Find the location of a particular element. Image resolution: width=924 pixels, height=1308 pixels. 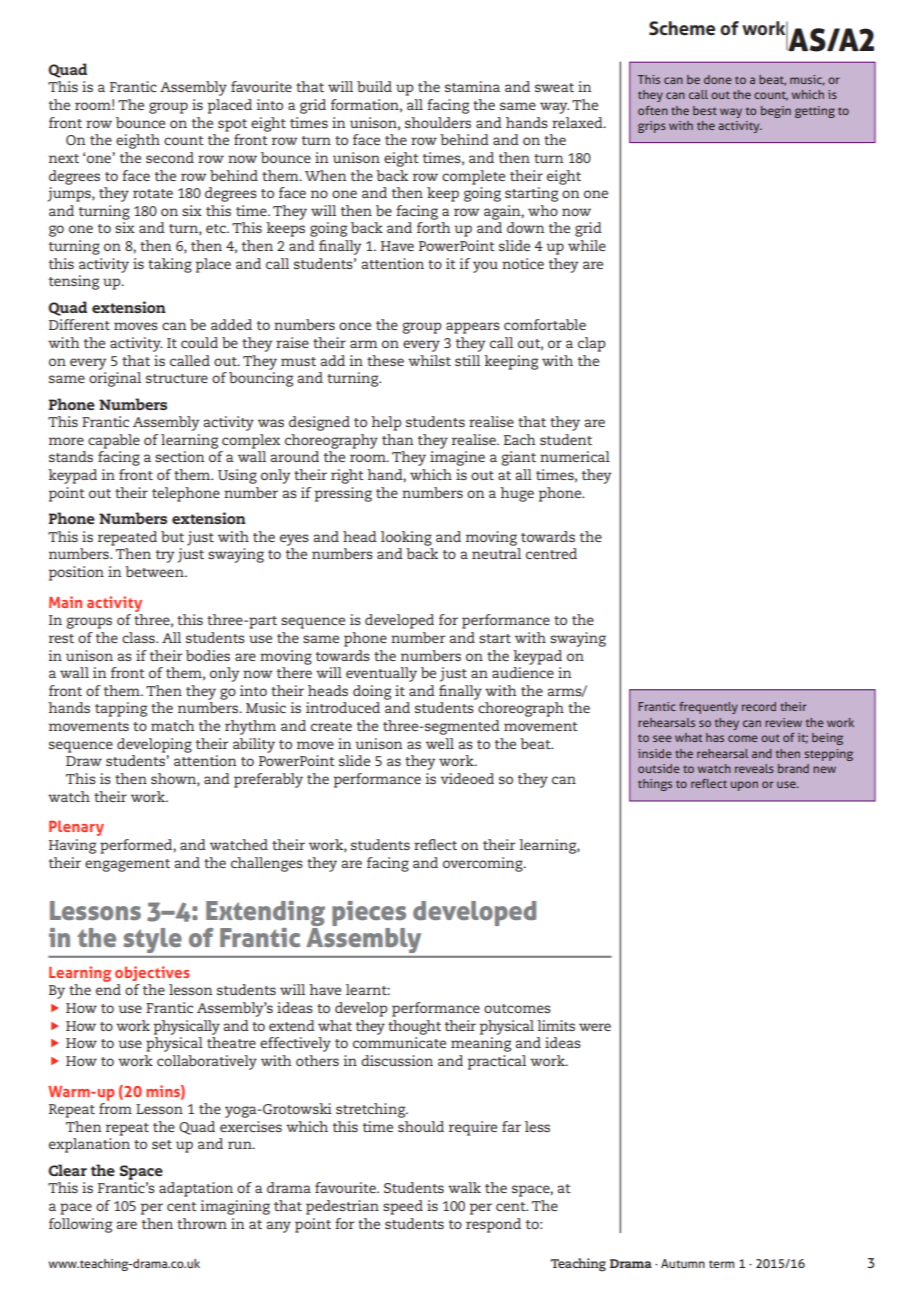

spot is located at coordinates (232, 125).
